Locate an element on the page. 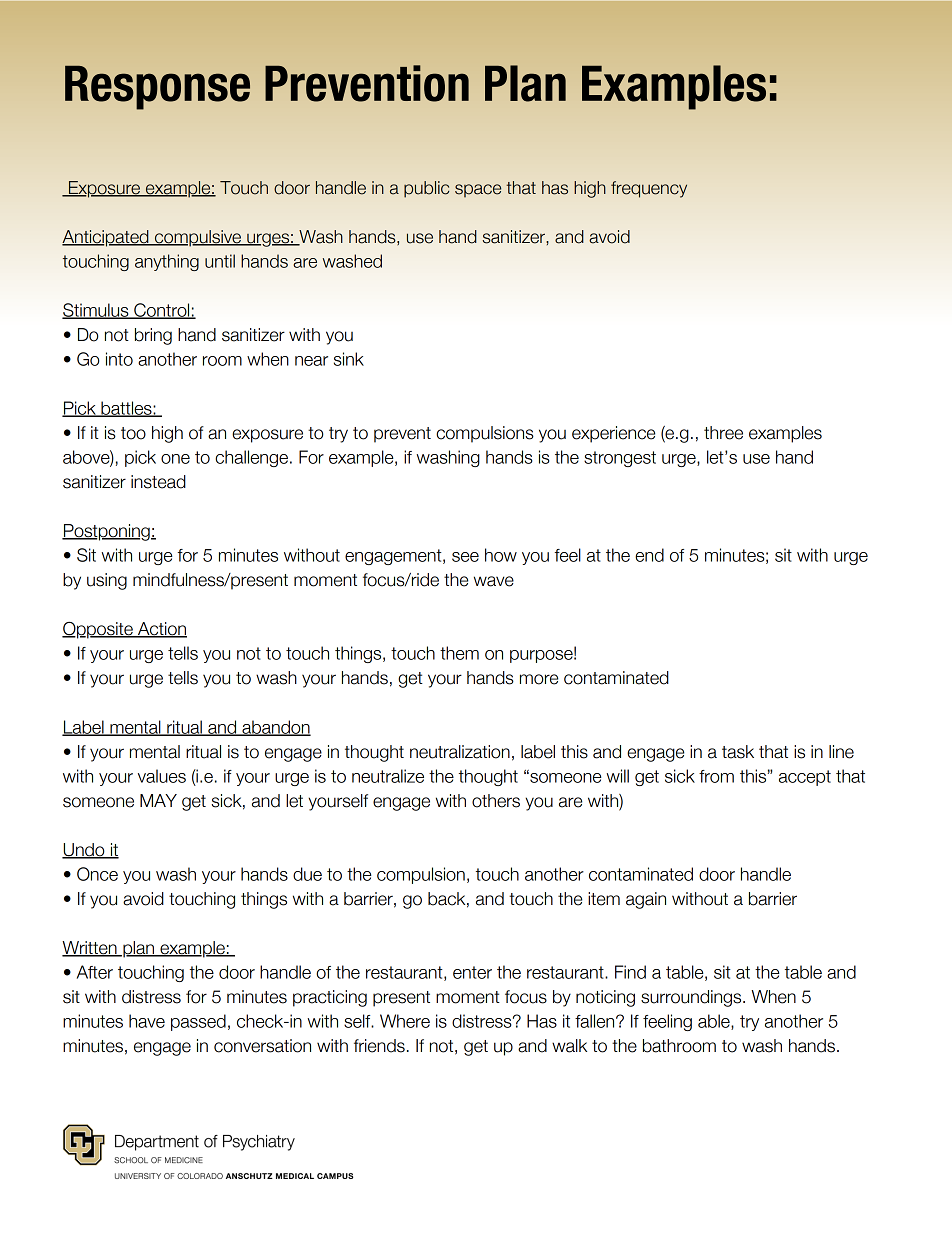 Image resolution: width=952 pixels, height=1233 pixels. space is located at coordinates (478, 190).
